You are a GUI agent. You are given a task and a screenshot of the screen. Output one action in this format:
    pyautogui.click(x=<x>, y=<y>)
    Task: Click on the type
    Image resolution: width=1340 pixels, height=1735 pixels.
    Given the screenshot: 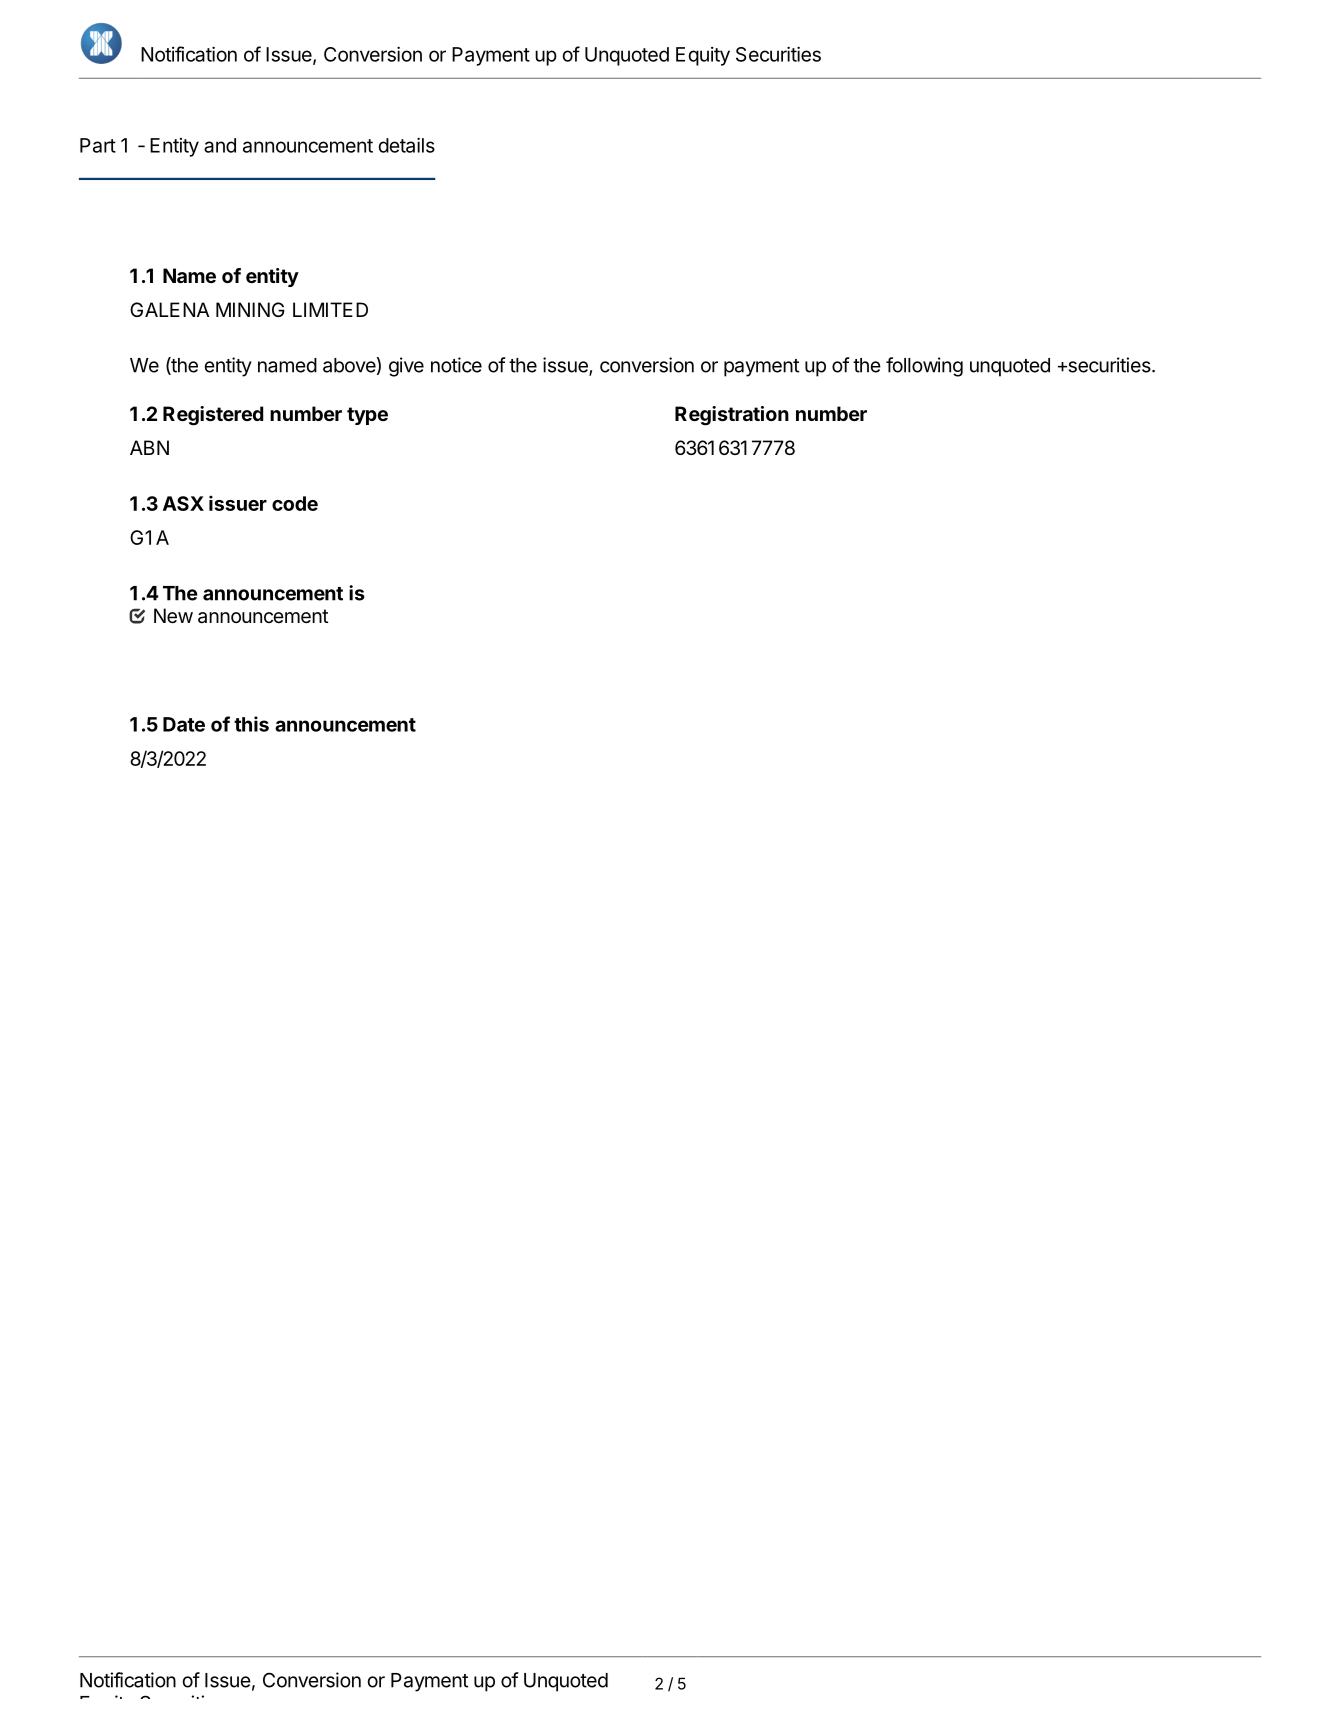 What is the action you would take?
    pyautogui.click(x=367, y=416)
